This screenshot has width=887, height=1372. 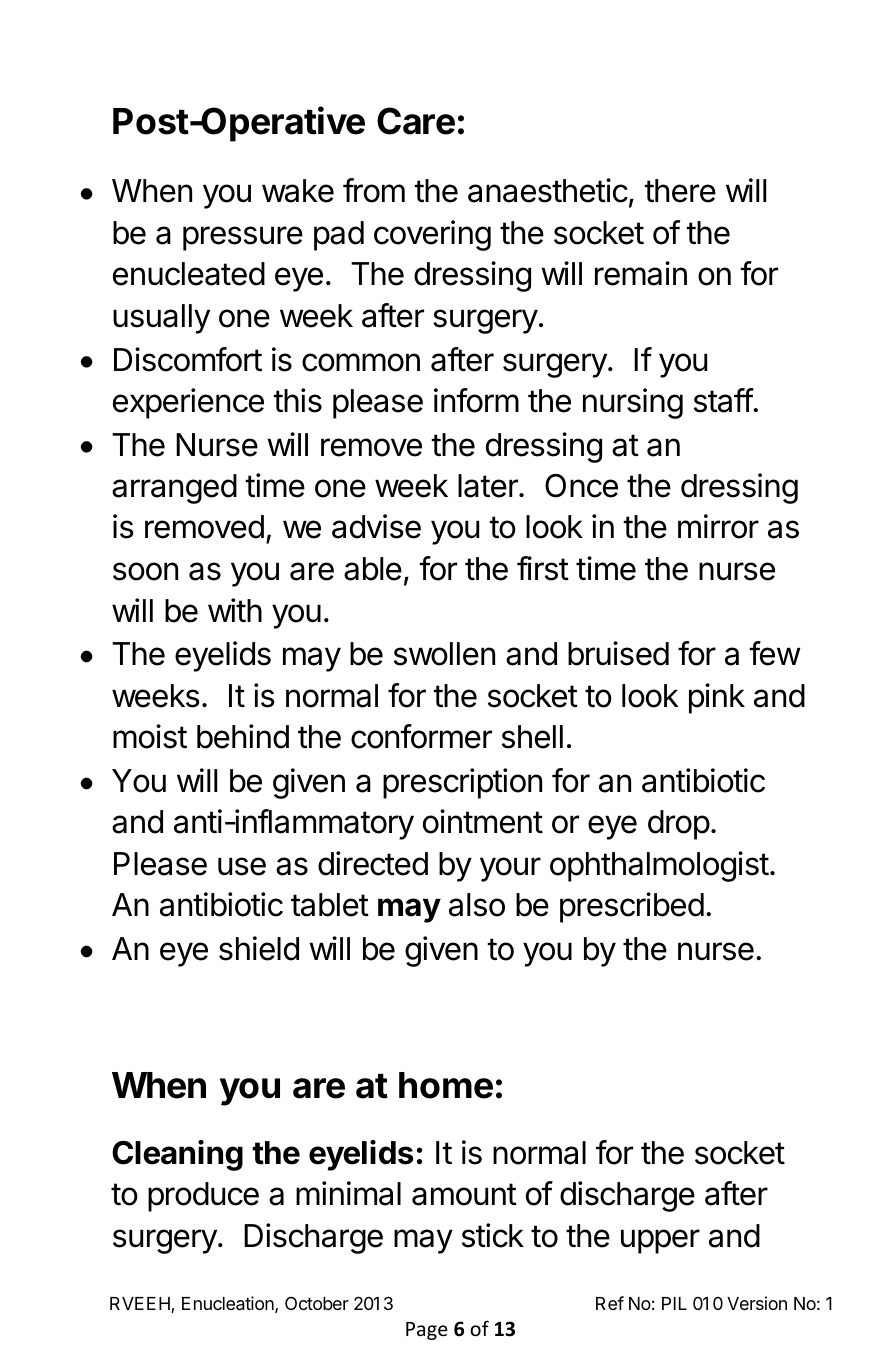 What do you see at coordinates (659, 866) in the screenshot?
I see `ophthalmologist` at bounding box center [659, 866].
